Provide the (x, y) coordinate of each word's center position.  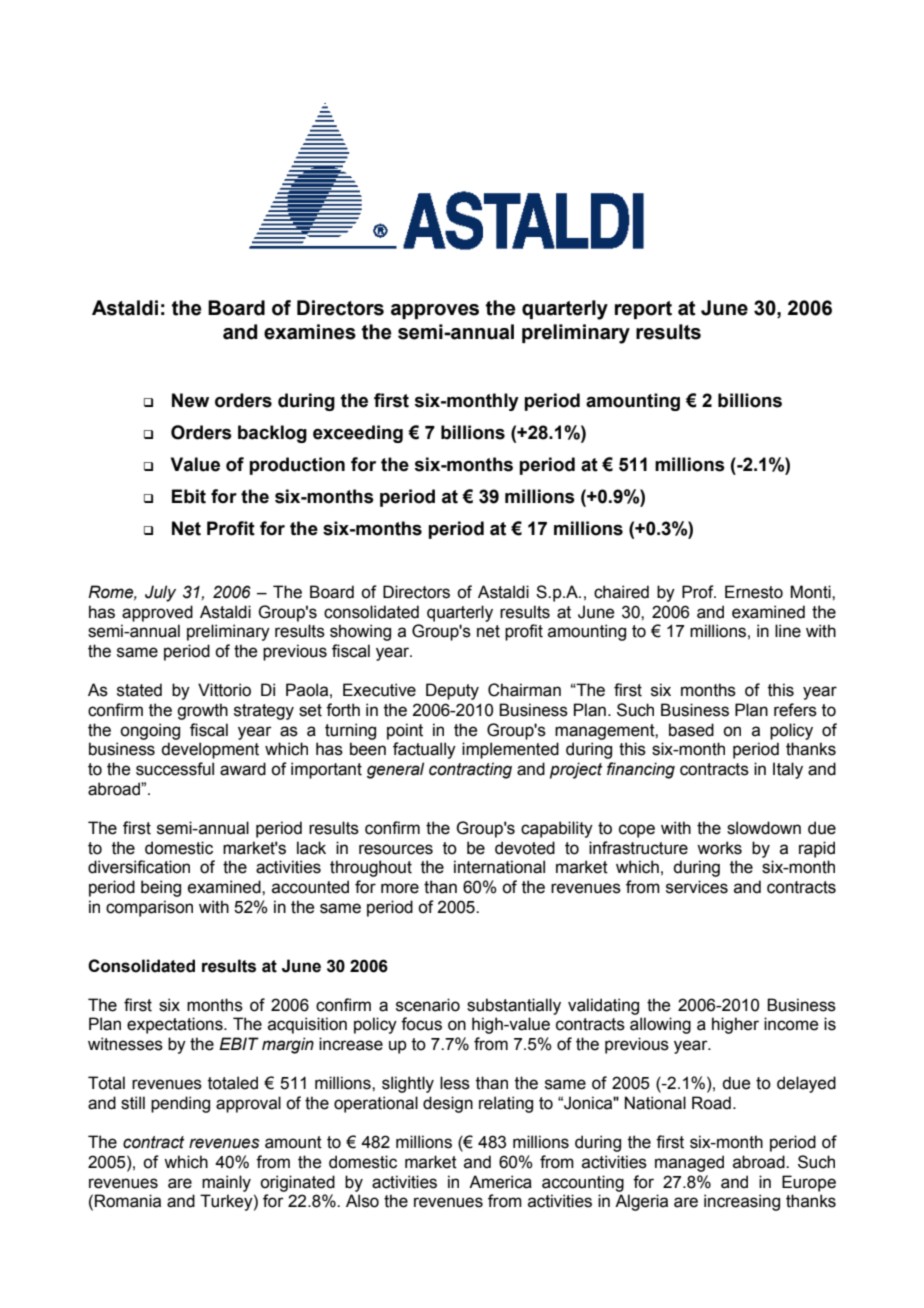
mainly (226, 1183)
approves (435, 311)
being (161, 888)
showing (360, 632)
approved (157, 613)
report (643, 310)
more (400, 888)
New (190, 400)
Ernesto (754, 592)
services (697, 887)
